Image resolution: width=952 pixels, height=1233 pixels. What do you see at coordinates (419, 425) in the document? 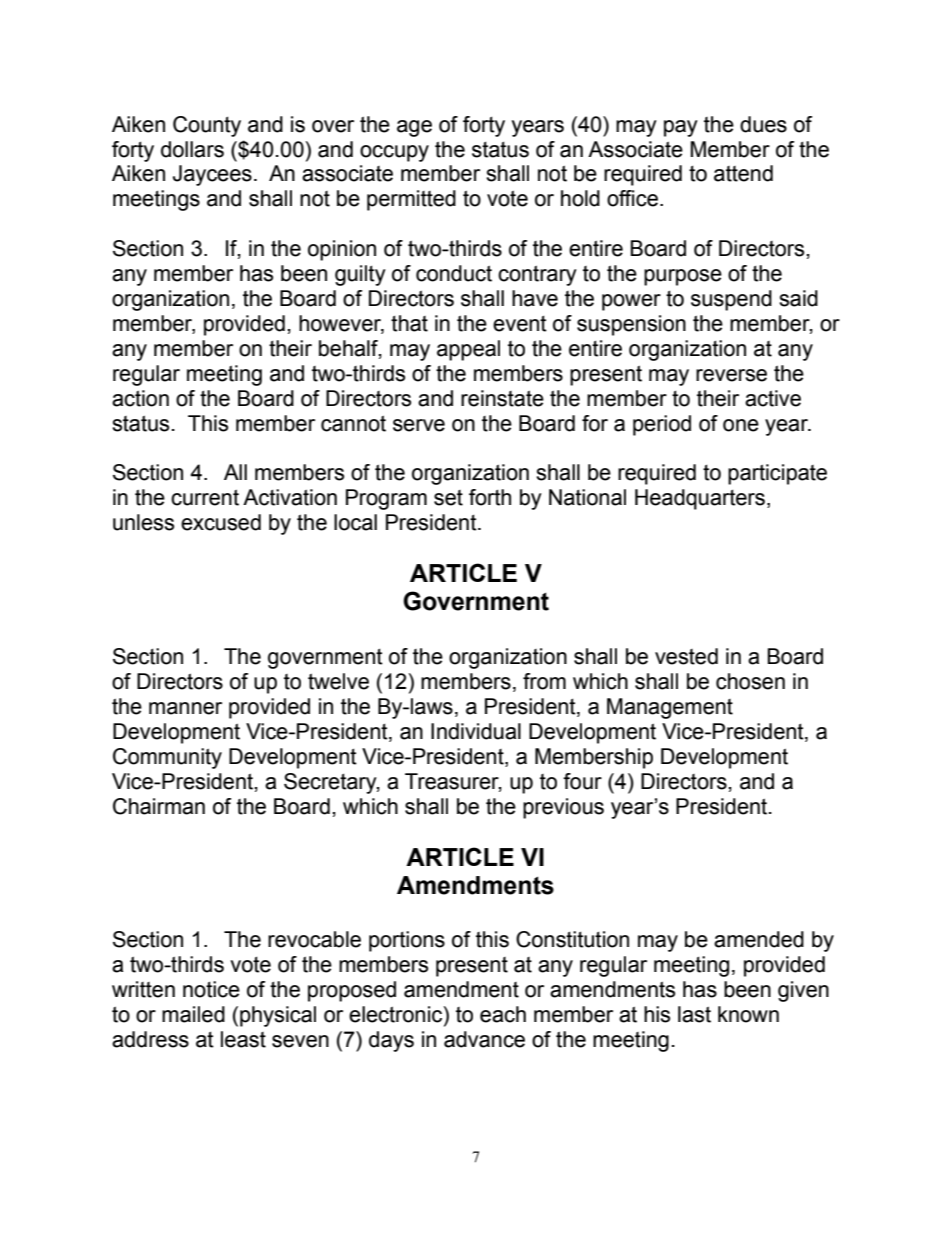
I see `serve` at bounding box center [419, 425].
